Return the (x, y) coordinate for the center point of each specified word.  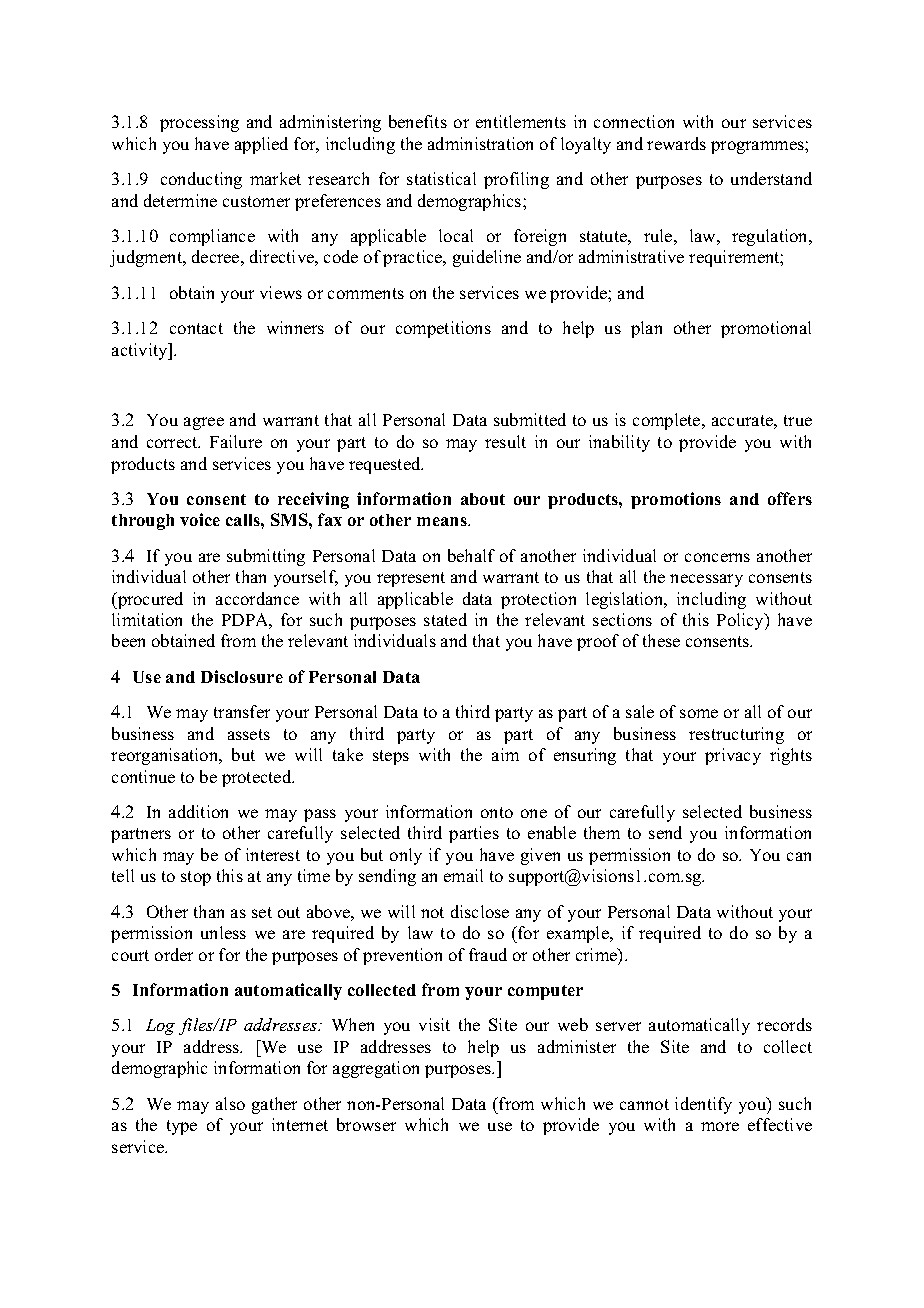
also (230, 1103)
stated (445, 619)
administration (480, 143)
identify (703, 1105)
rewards (676, 143)
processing (199, 123)
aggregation (376, 1069)
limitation (147, 619)
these (661, 640)
